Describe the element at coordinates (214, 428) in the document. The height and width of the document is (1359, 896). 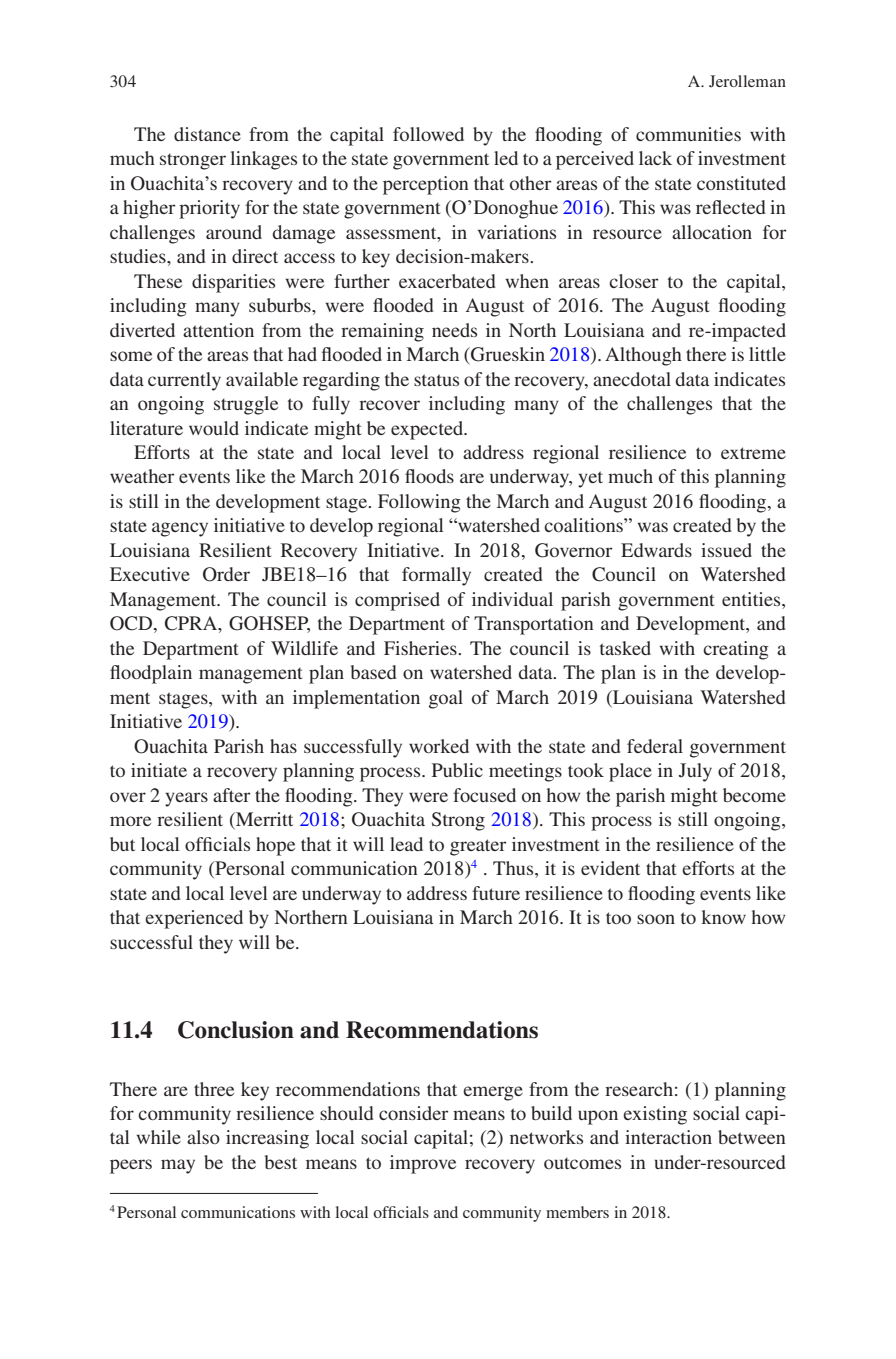
I see `would` at that location.
